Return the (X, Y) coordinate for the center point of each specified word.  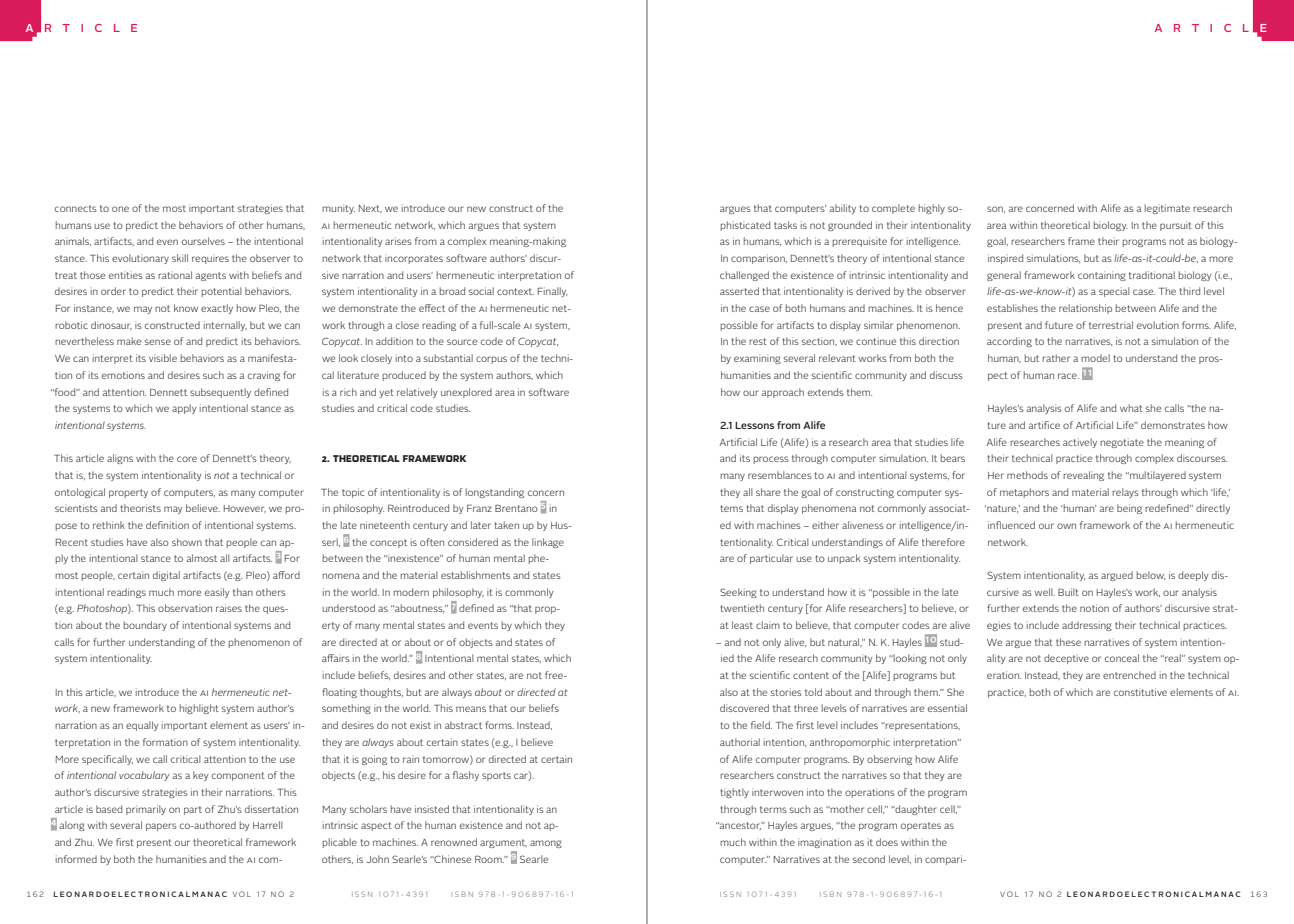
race (1068, 376)
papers (161, 827)
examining (757, 359)
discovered (744, 708)
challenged (744, 276)
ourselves (203, 241)
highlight (199, 709)
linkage (548, 543)
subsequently (220, 393)
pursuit (1176, 226)
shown (187, 542)
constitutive (1140, 692)
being (1129, 509)
